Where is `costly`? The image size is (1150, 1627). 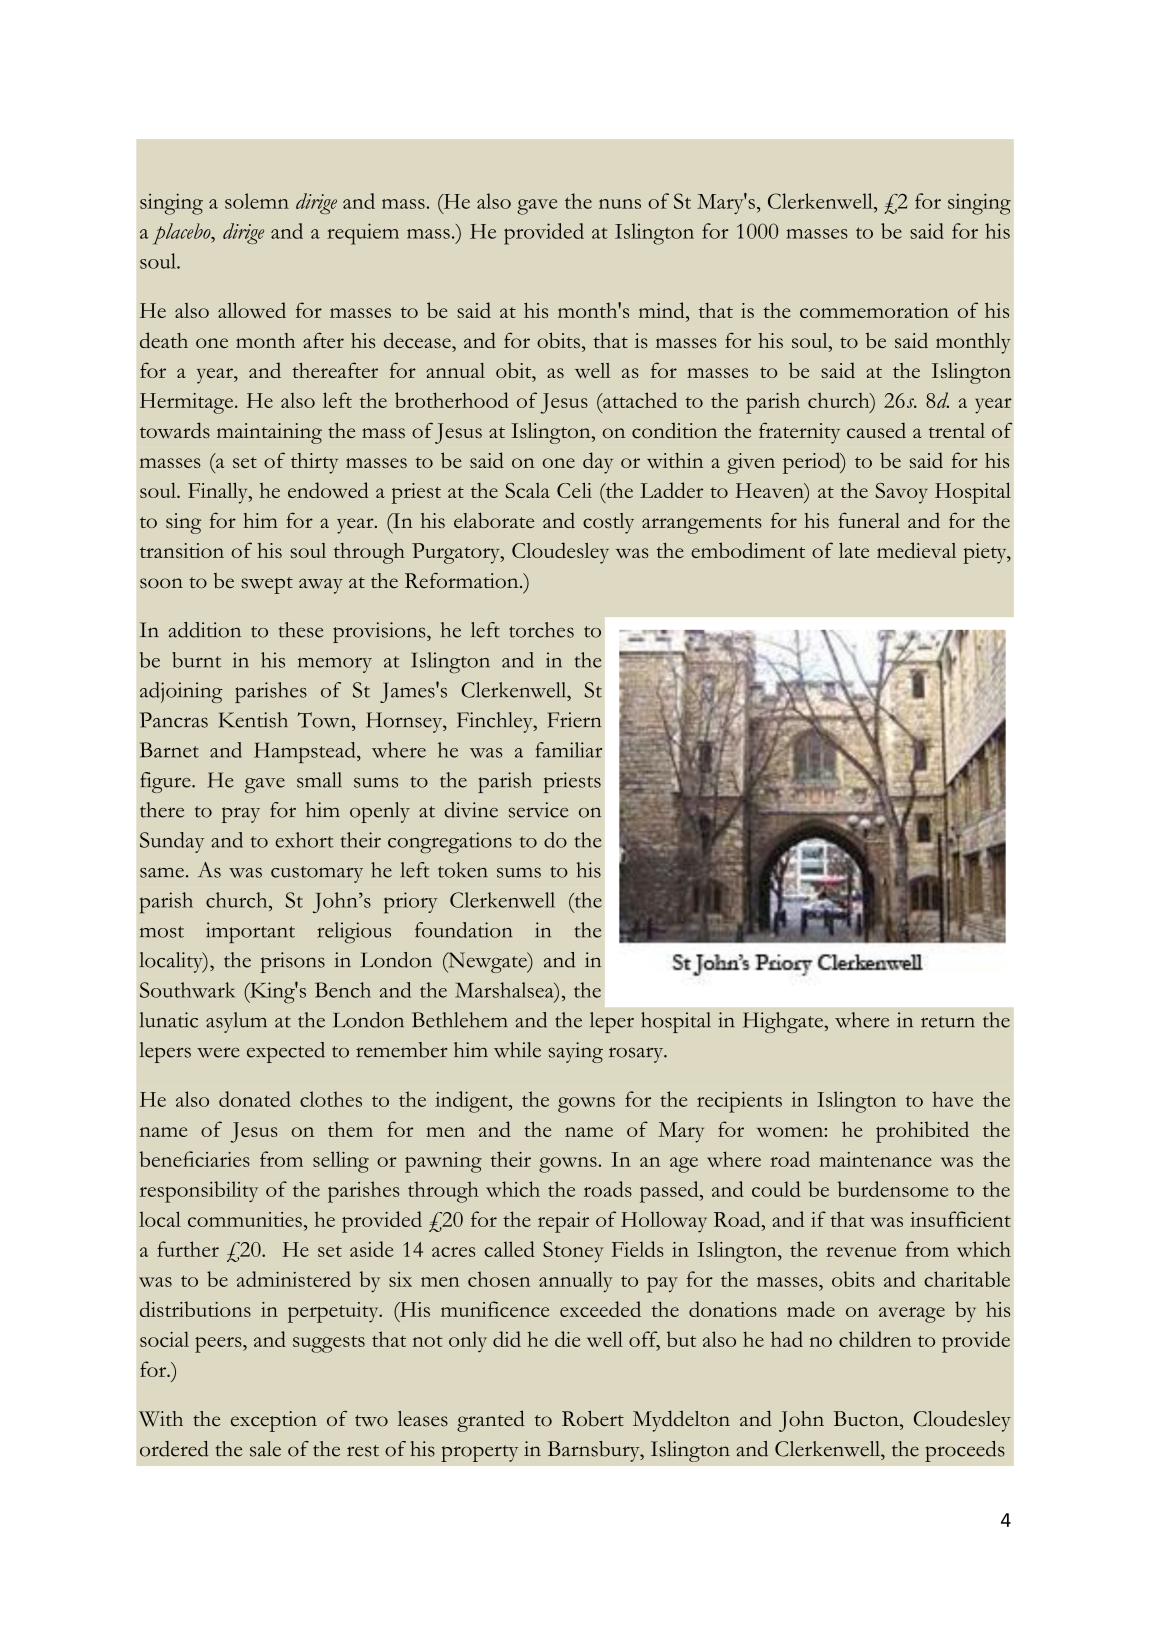
costly is located at coordinates (608, 523).
